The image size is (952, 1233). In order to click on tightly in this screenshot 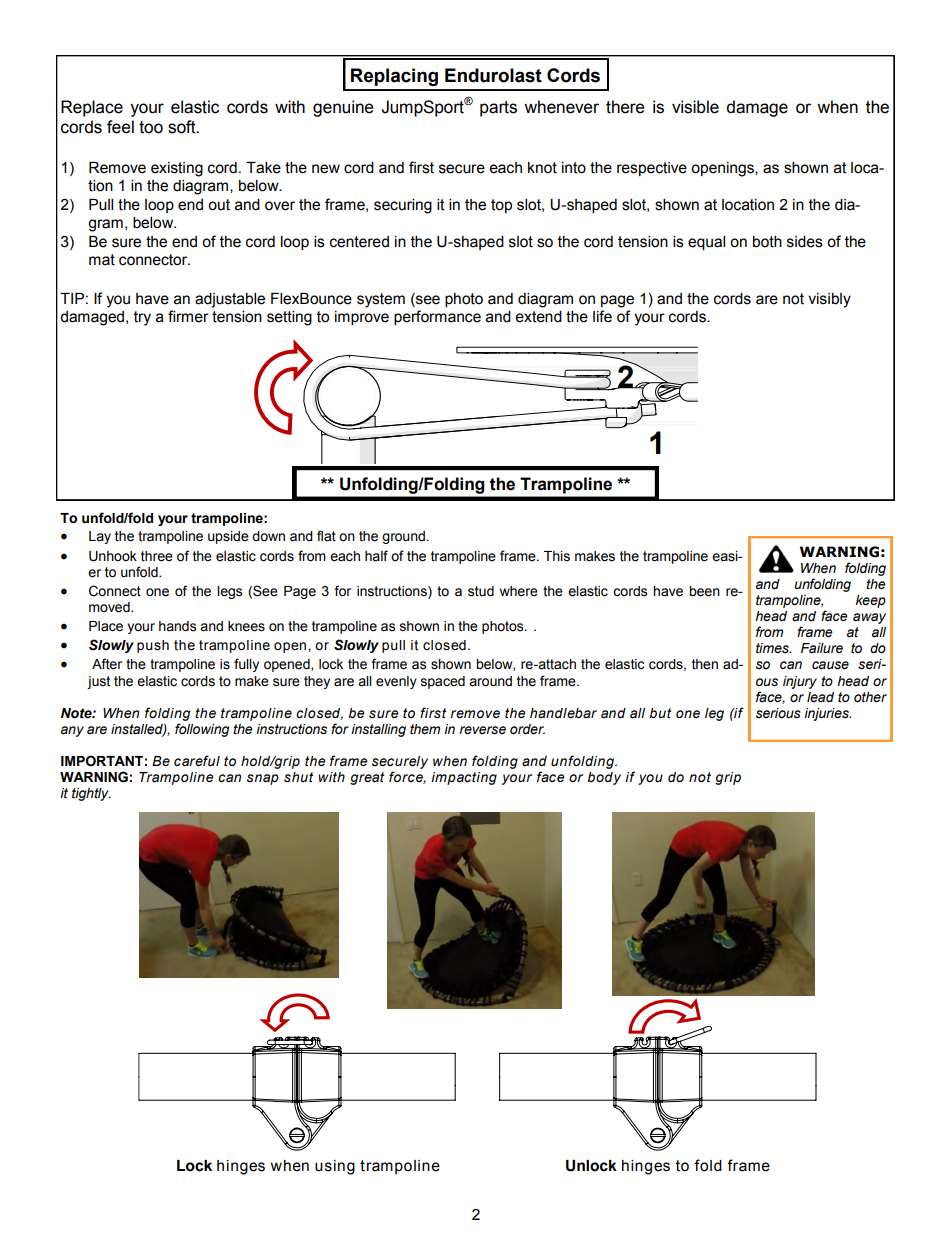, I will do `click(91, 794)`.
